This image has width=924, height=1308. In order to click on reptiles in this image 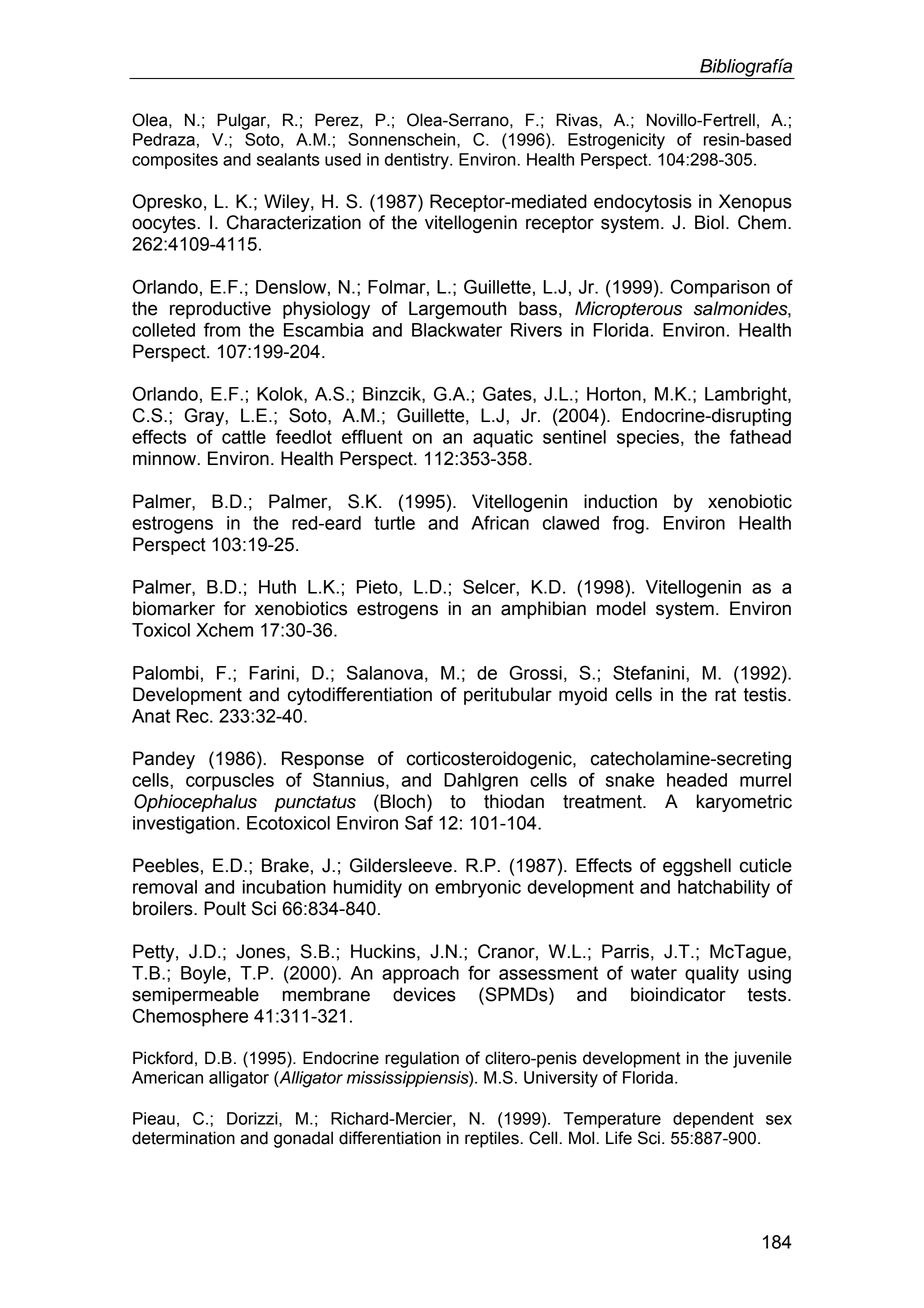, I will do `click(492, 1139)`.
